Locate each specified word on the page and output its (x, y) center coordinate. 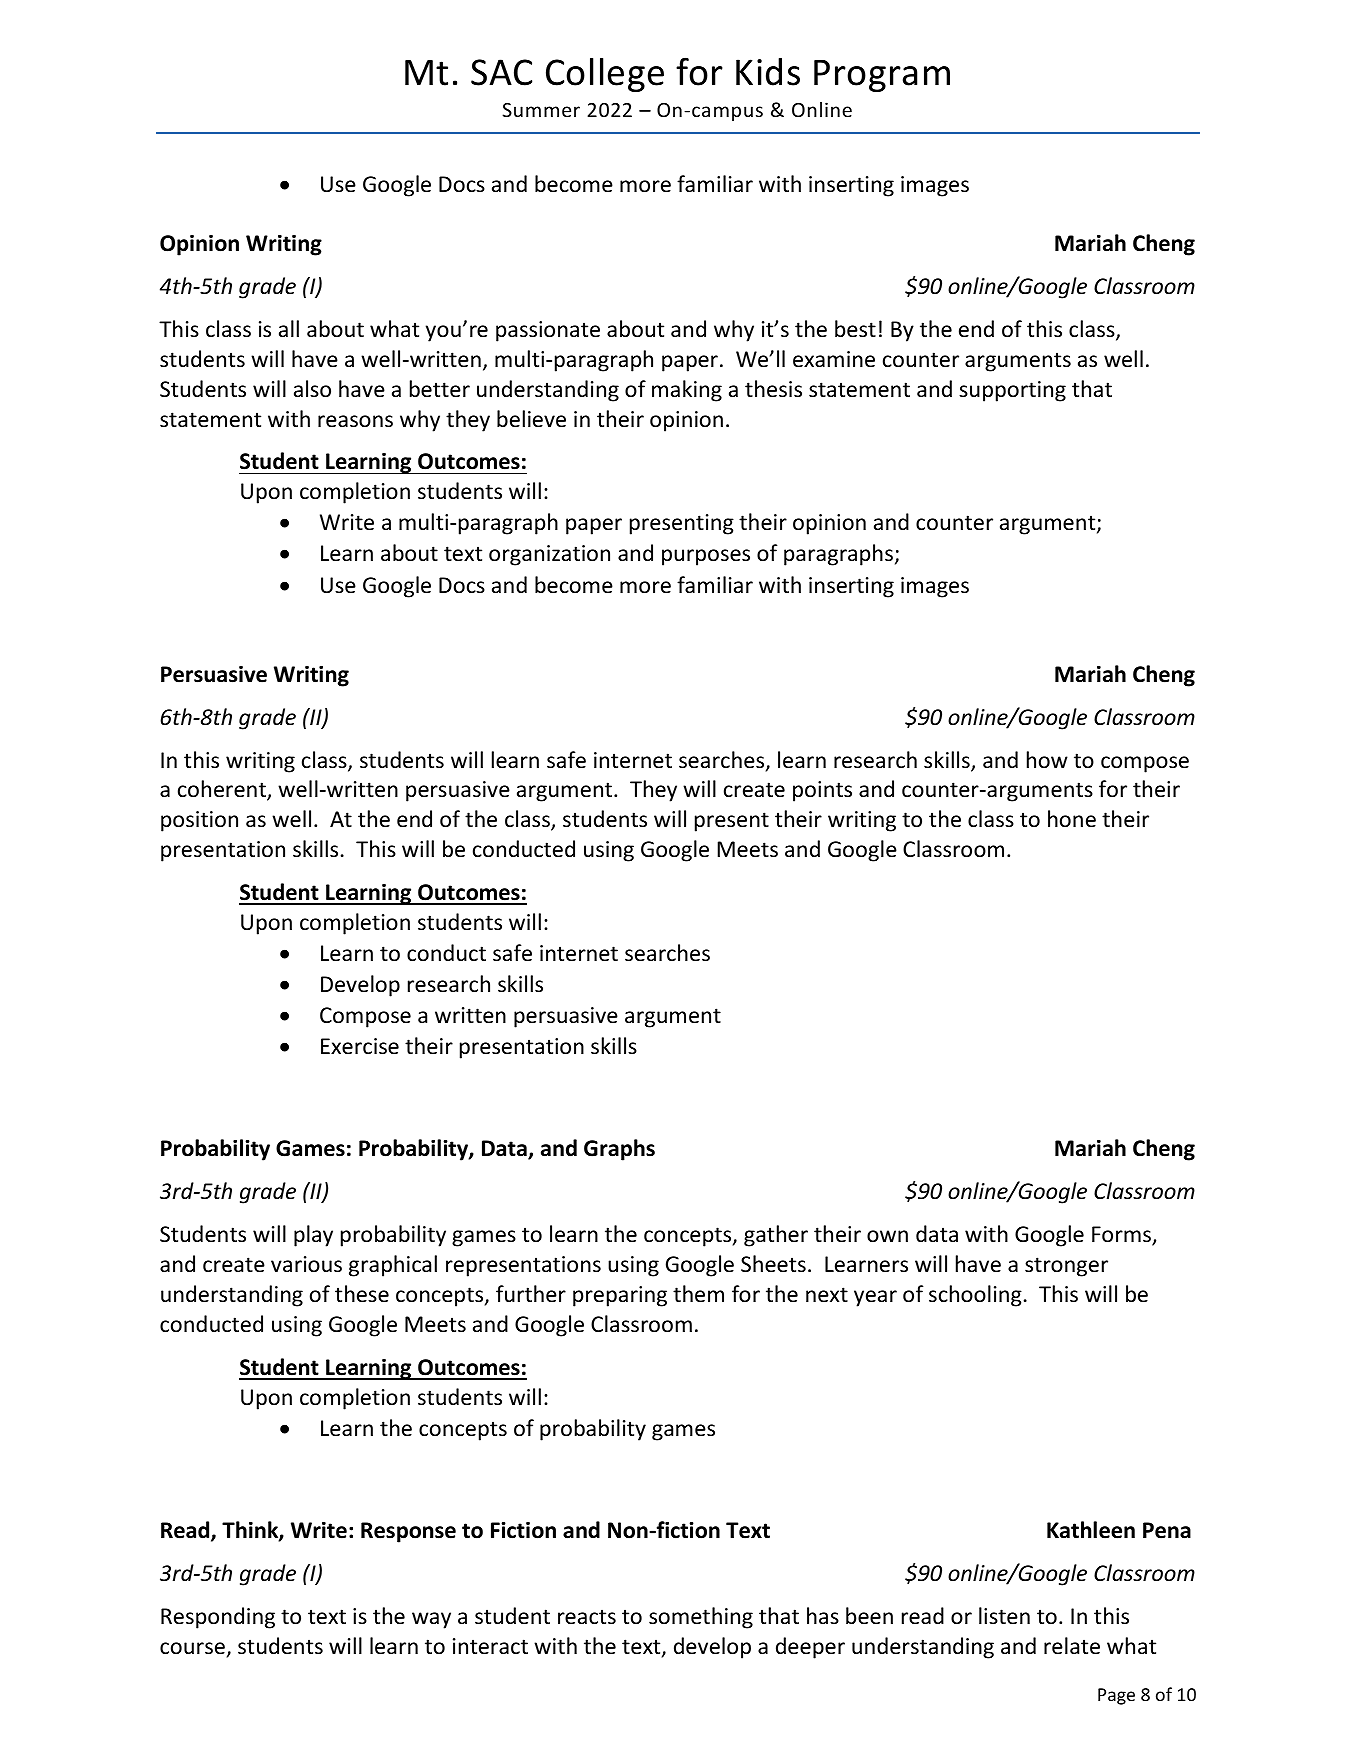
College (605, 75)
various (306, 1264)
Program (882, 76)
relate (1072, 1646)
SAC (501, 72)
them (698, 1294)
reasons (355, 421)
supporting (1012, 391)
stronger (1066, 1267)
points (822, 791)
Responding (218, 1618)
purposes (706, 557)
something (701, 1618)
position (199, 821)
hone (1072, 819)
